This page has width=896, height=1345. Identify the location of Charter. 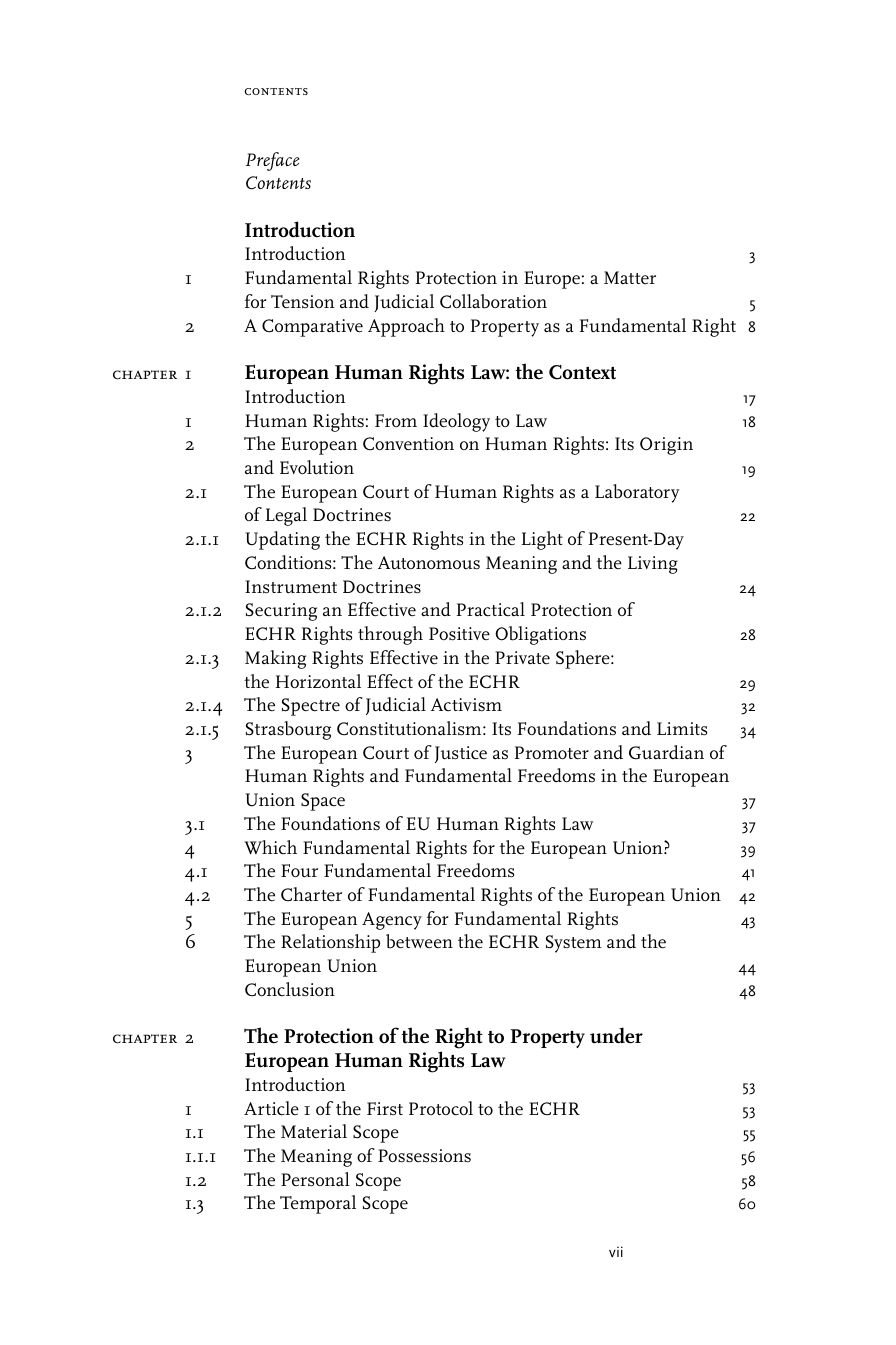
(311, 894).
